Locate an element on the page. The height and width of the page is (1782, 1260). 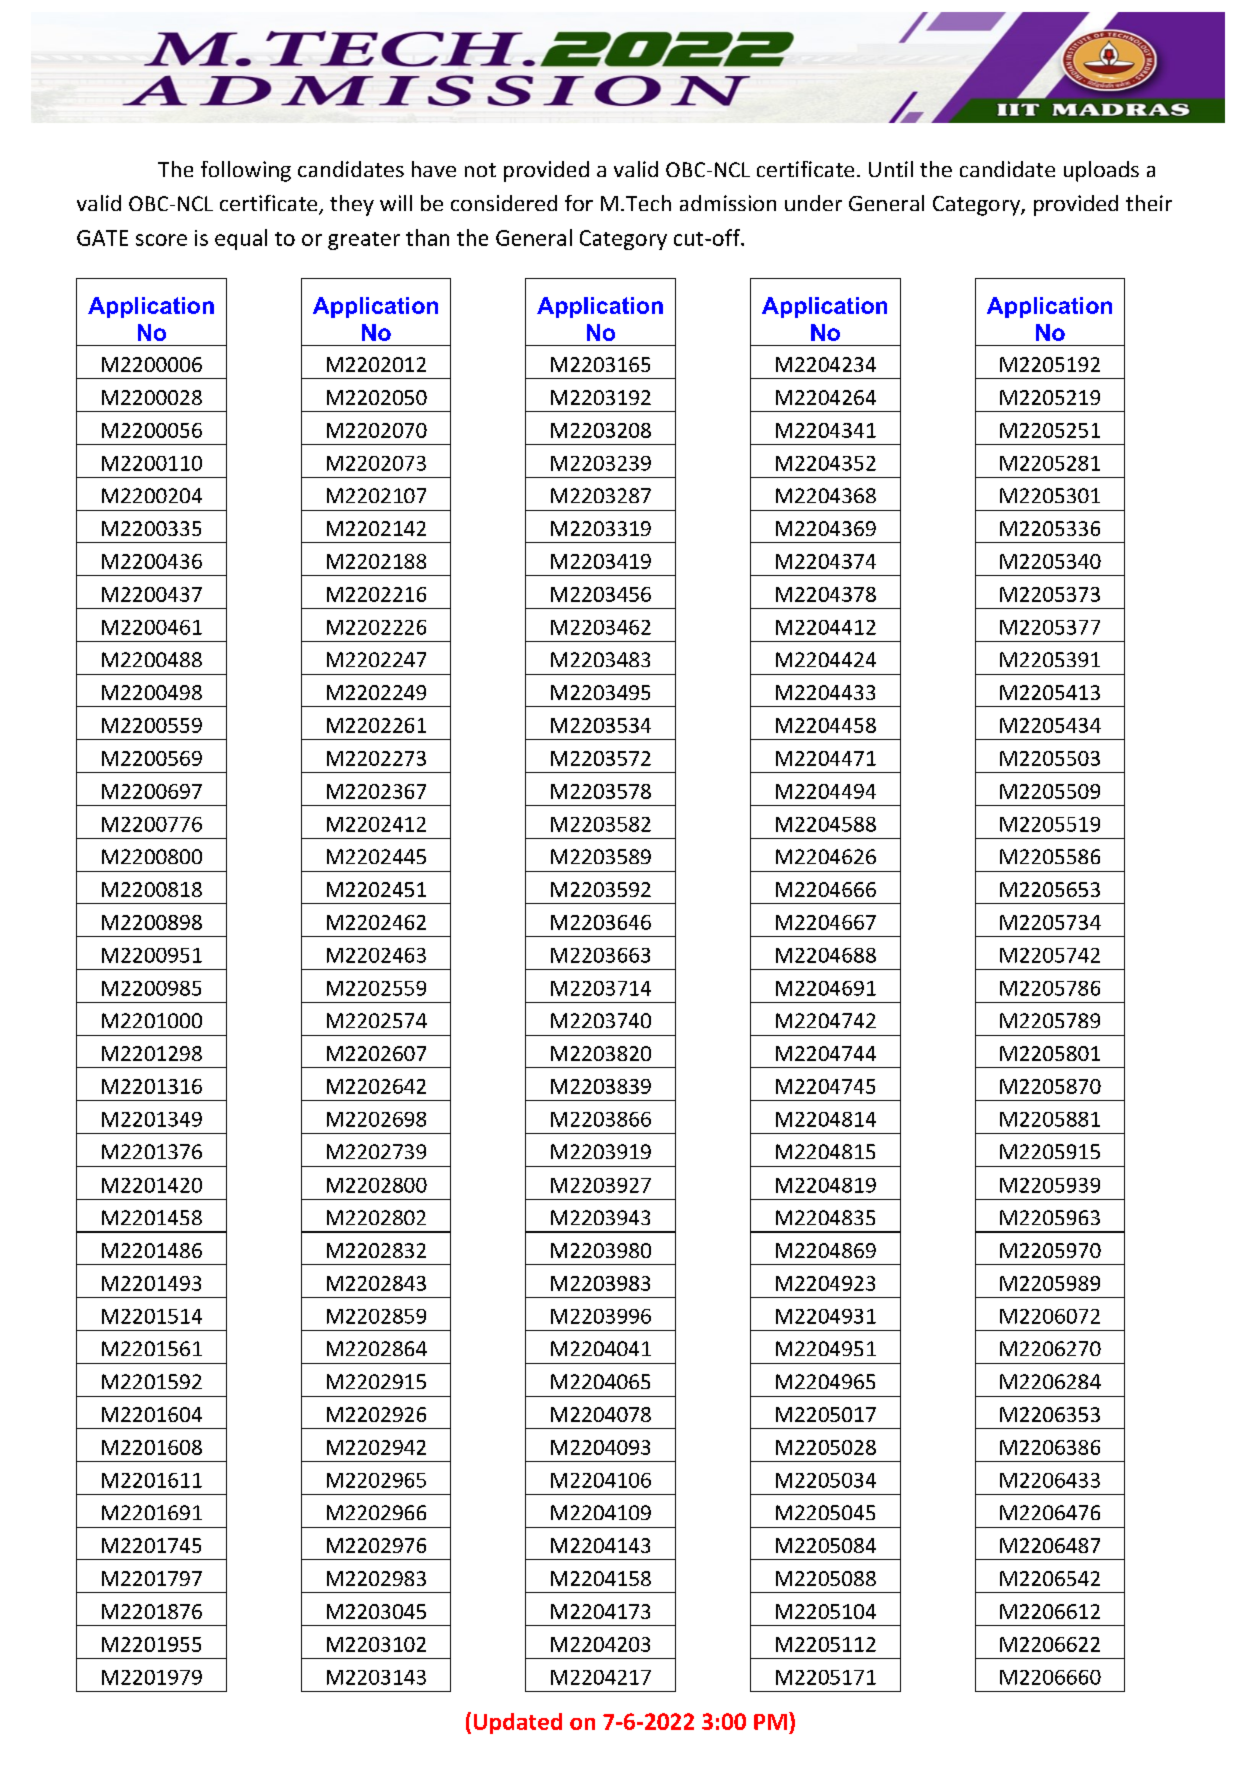
equal is located at coordinates (241, 239).
